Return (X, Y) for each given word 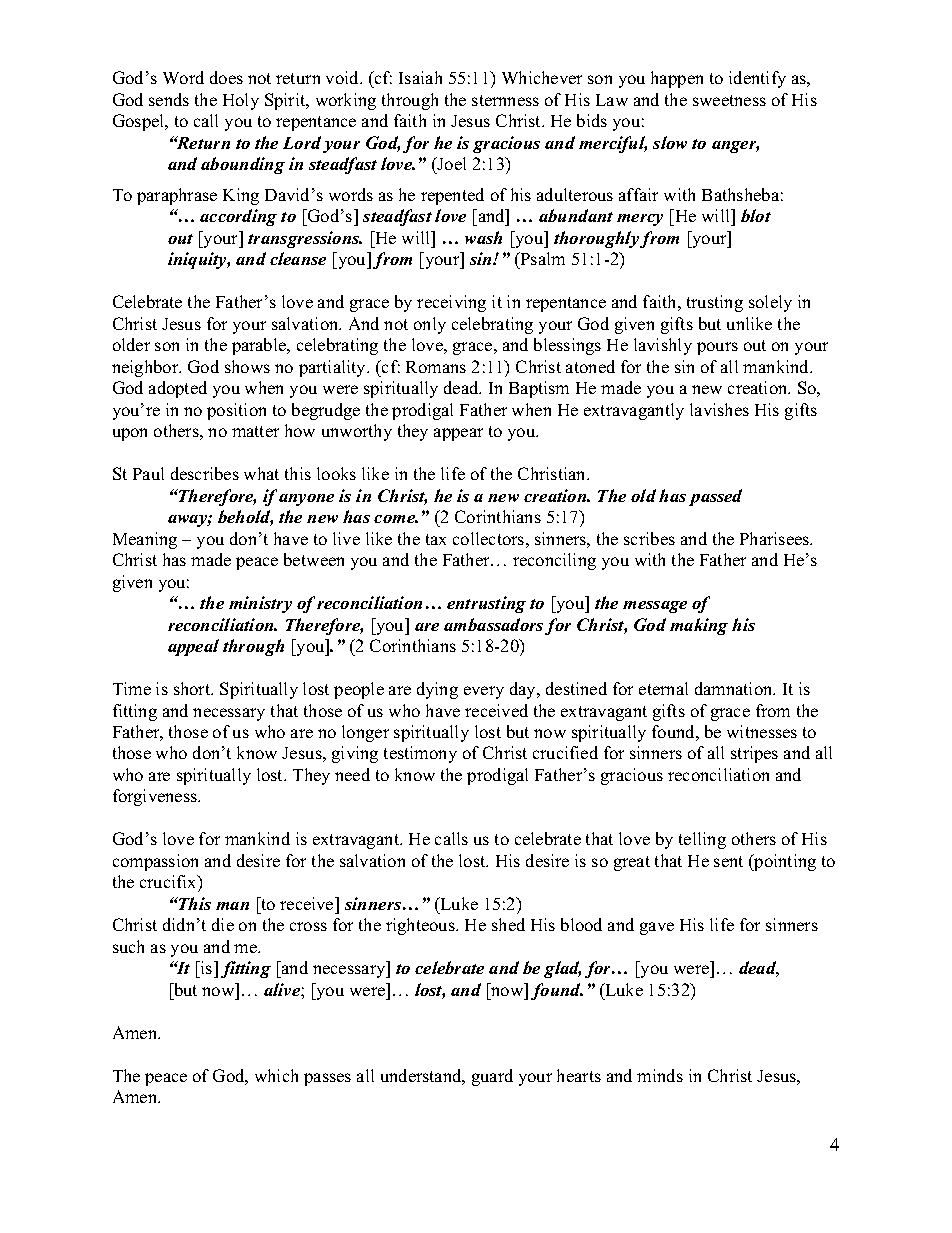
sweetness (729, 100)
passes (327, 1079)
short (193, 688)
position (236, 411)
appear (458, 434)
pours (717, 348)
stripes (754, 754)
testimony (420, 754)
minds (660, 1075)
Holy (241, 101)
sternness (505, 100)
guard (492, 1077)
